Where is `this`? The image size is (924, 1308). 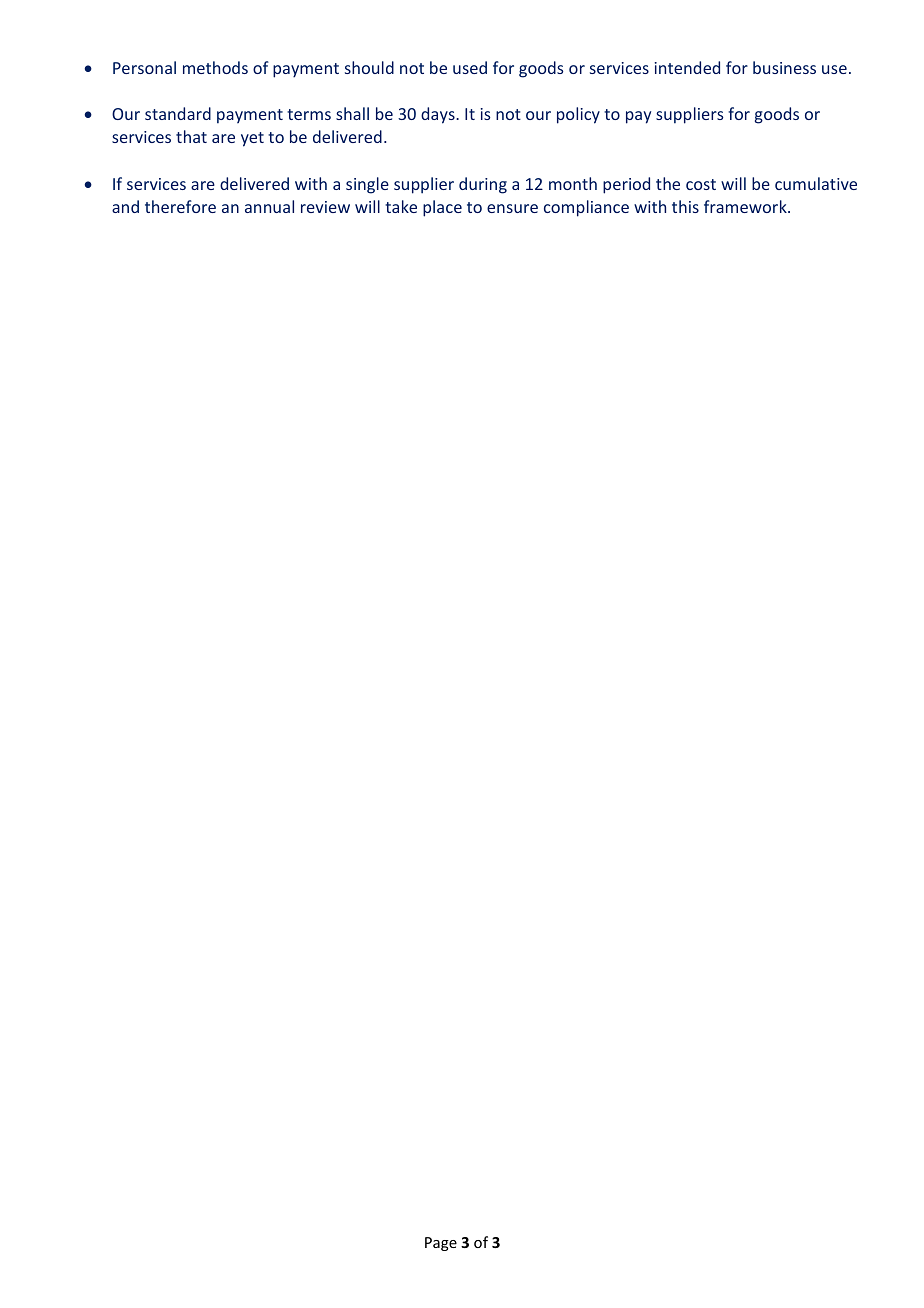 this is located at coordinates (685, 206).
